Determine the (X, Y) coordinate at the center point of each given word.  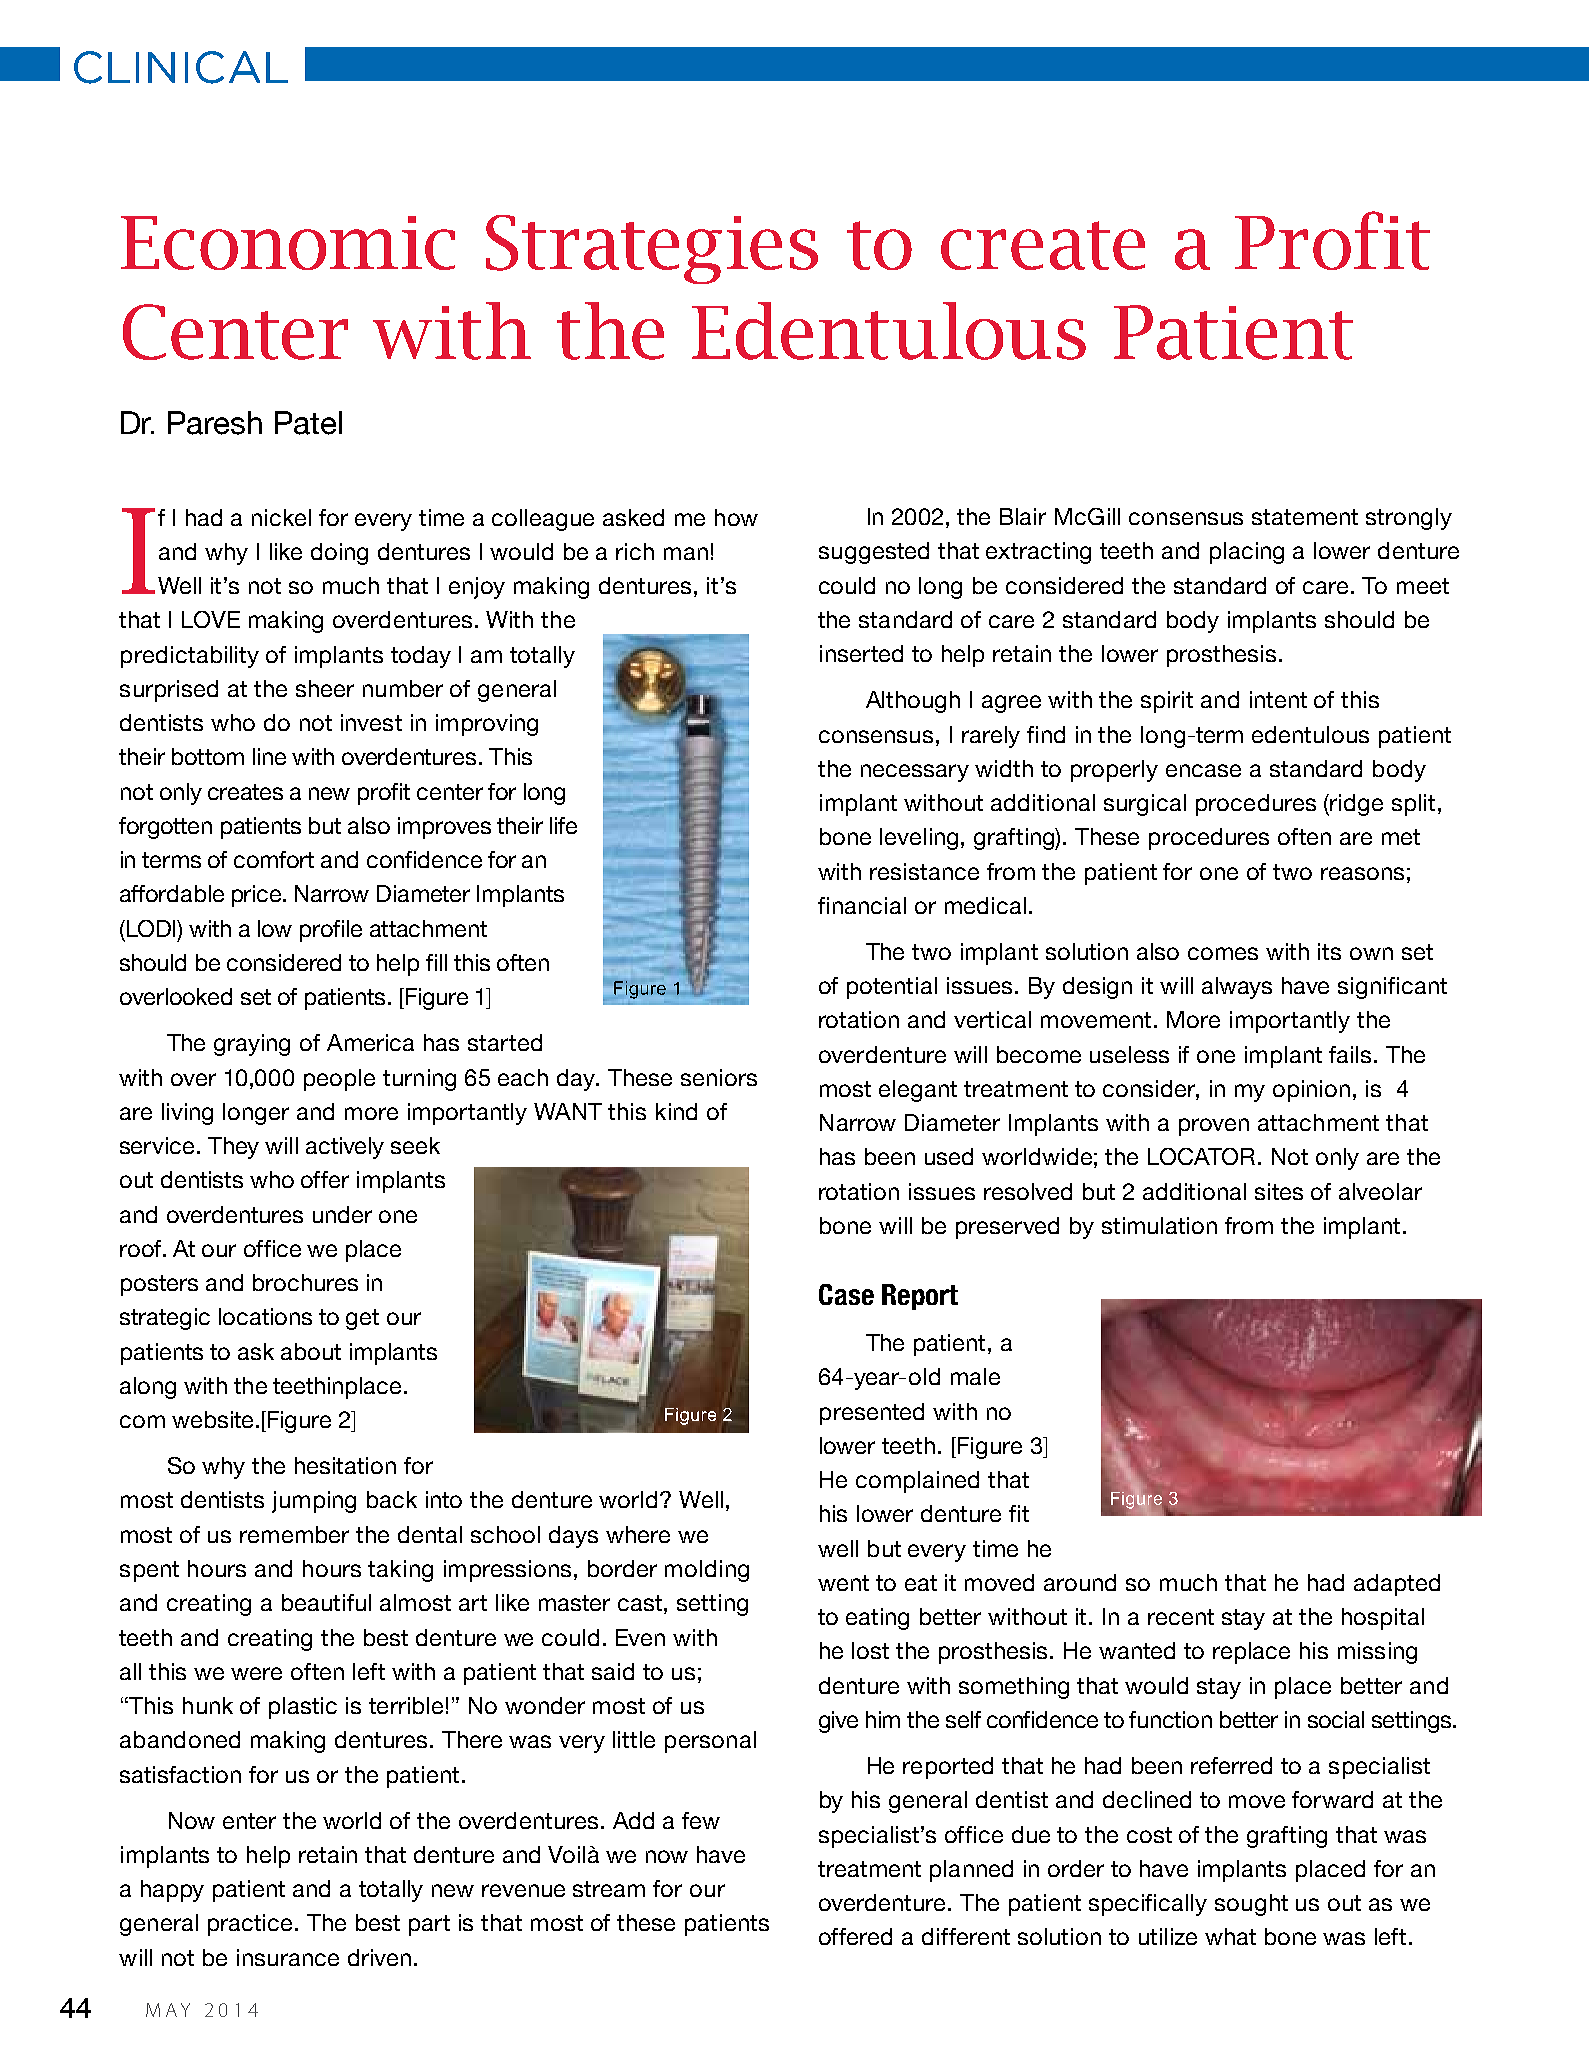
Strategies (652, 249)
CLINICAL (181, 67)
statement (1305, 517)
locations (265, 1316)
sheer (325, 688)
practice (252, 1925)
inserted (861, 653)
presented (872, 1414)
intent (1278, 699)
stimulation (1159, 1225)
